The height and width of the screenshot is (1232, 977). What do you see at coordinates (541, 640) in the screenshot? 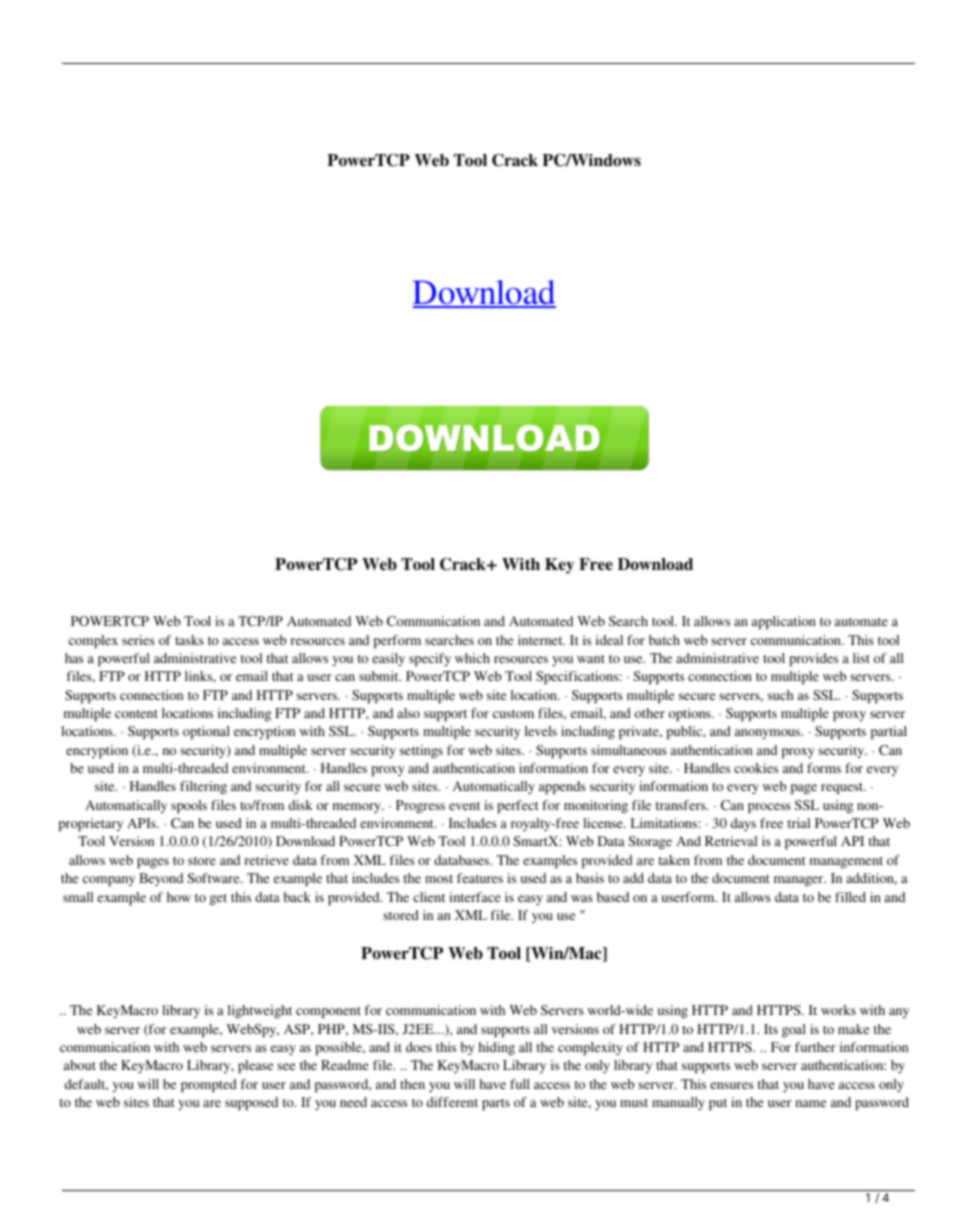
I see `internet` at bounding box center [541, 640].
